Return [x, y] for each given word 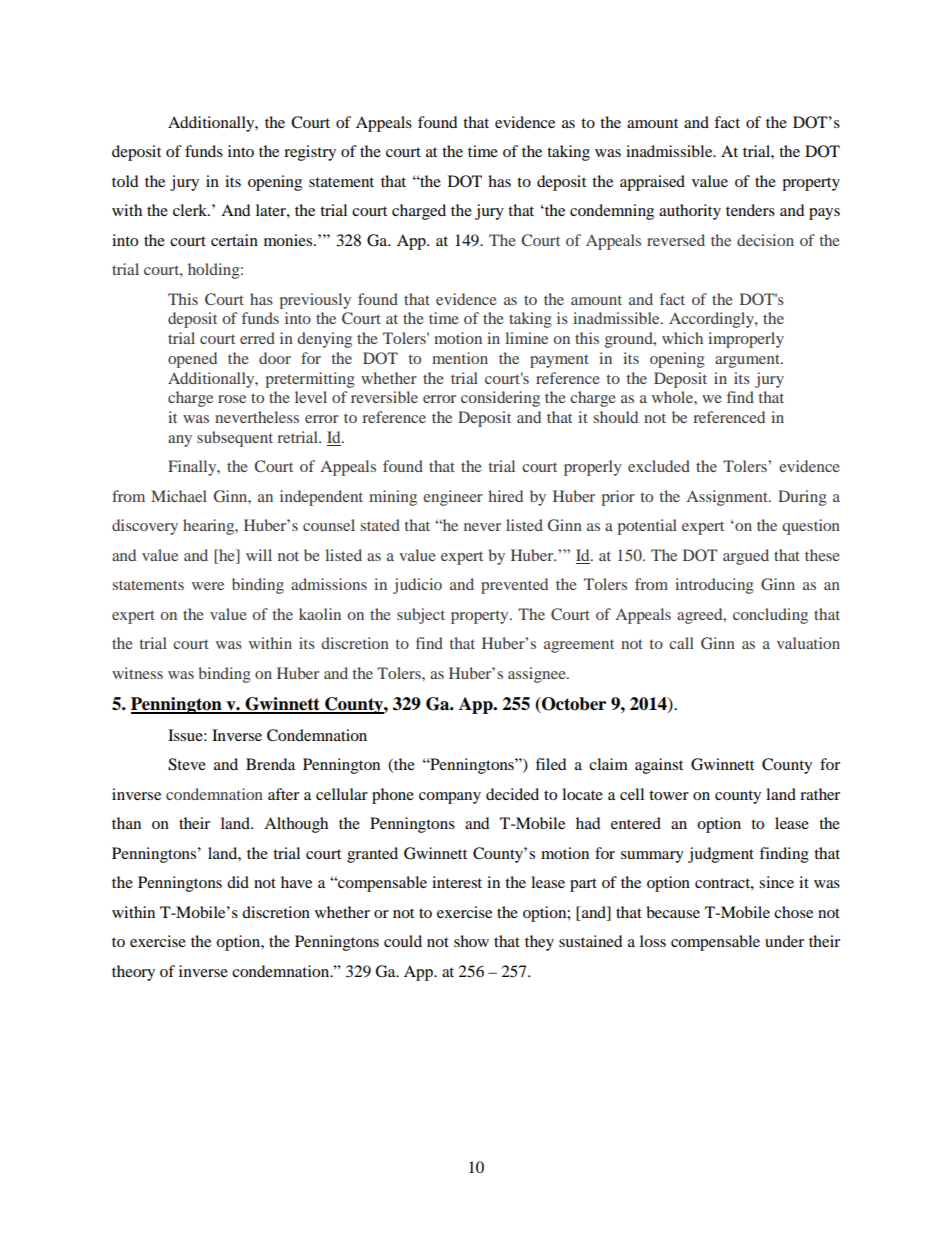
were [208, 586]
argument [748, 361]
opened [192, 360]
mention [460, 358]
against [659, 766]
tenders [750, 210]
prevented [514, 586]
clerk [191, 210]
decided [512, 794]
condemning [612, 212]
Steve [187, 764]
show [471, 941]
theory [133, 973]
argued [746, 557]
